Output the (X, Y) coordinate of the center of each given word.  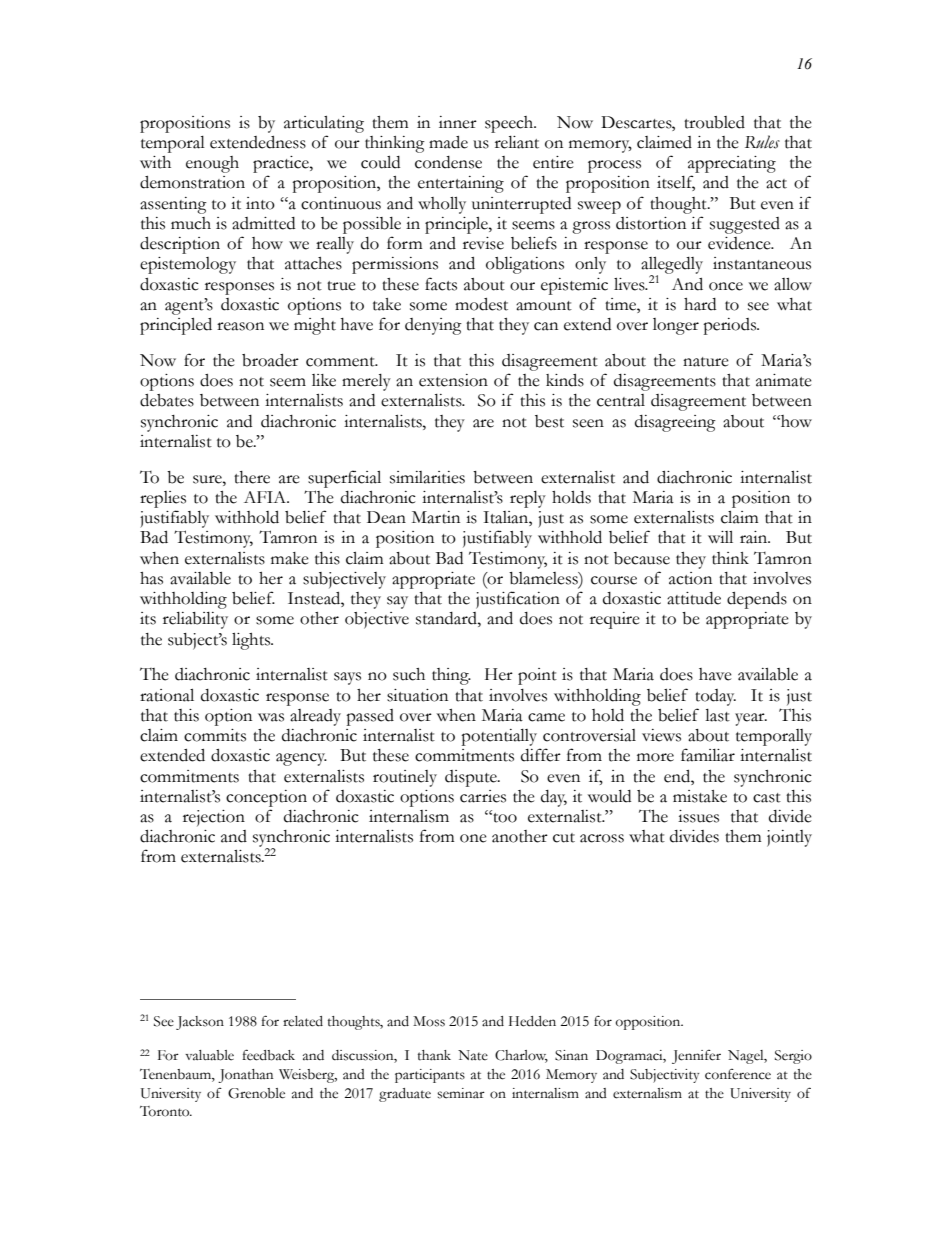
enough (212, 164)
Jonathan (245, 1076)
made (448, 142)
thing (451, 676)
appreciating (732, 164)
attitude (694, 598)
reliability (195, 620)
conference (738, 1074)
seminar (461, 1093)
